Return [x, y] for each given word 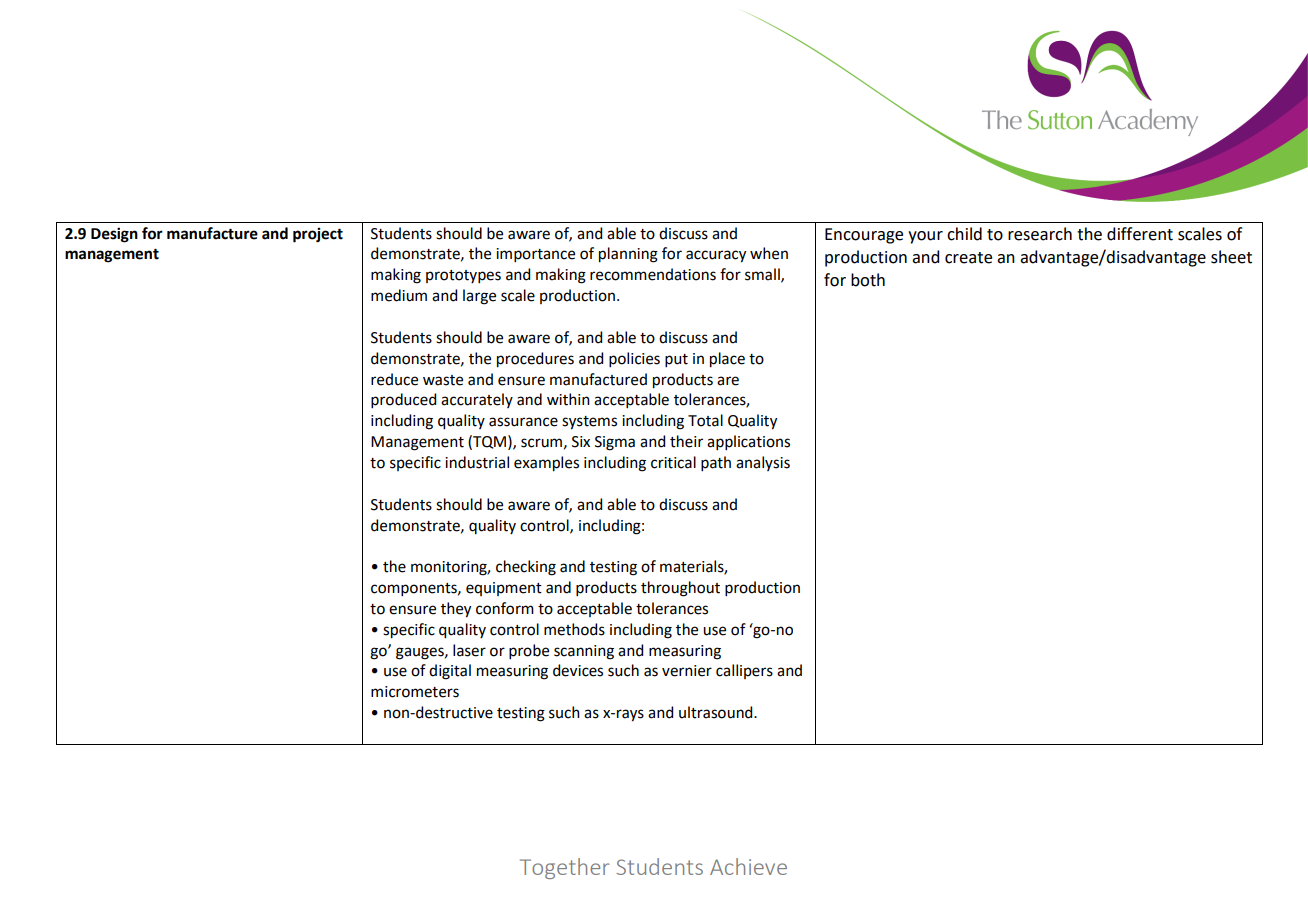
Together [564, 868]
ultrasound [717, 712]
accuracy [716, 256]
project [318, 235]
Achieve [748, 866]
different [1140, 234]
